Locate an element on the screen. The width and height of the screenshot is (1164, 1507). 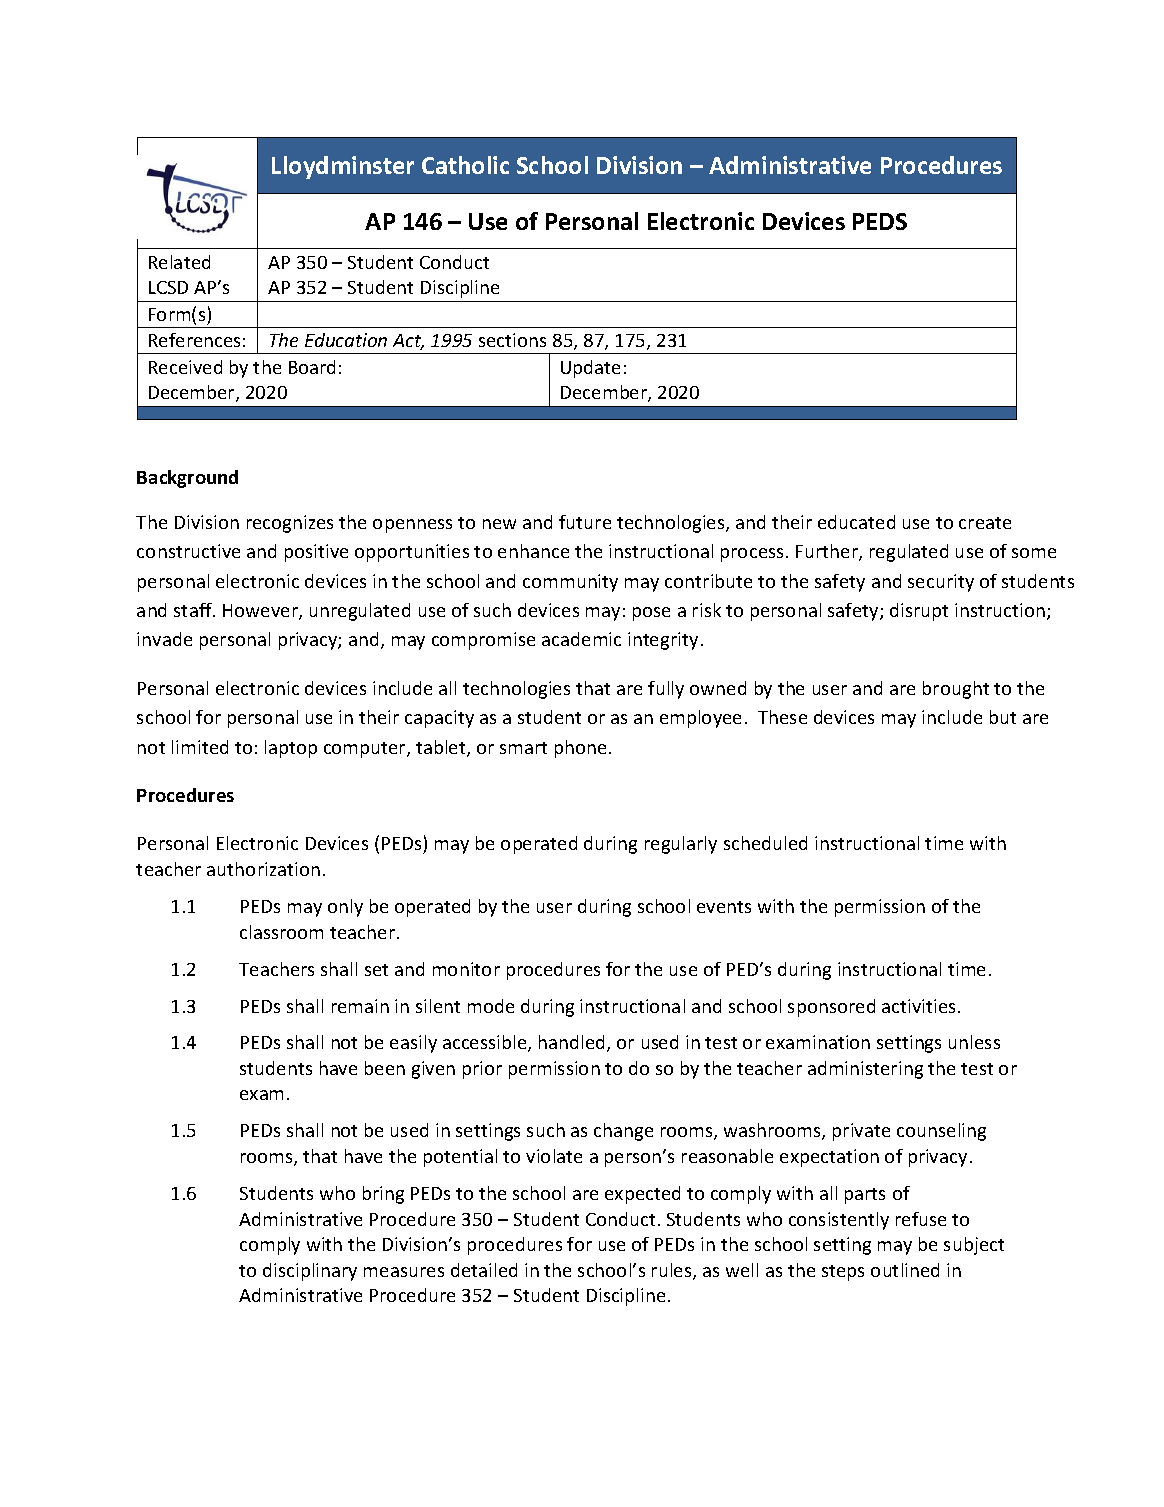
phone is located at coordinates (580, 749).
